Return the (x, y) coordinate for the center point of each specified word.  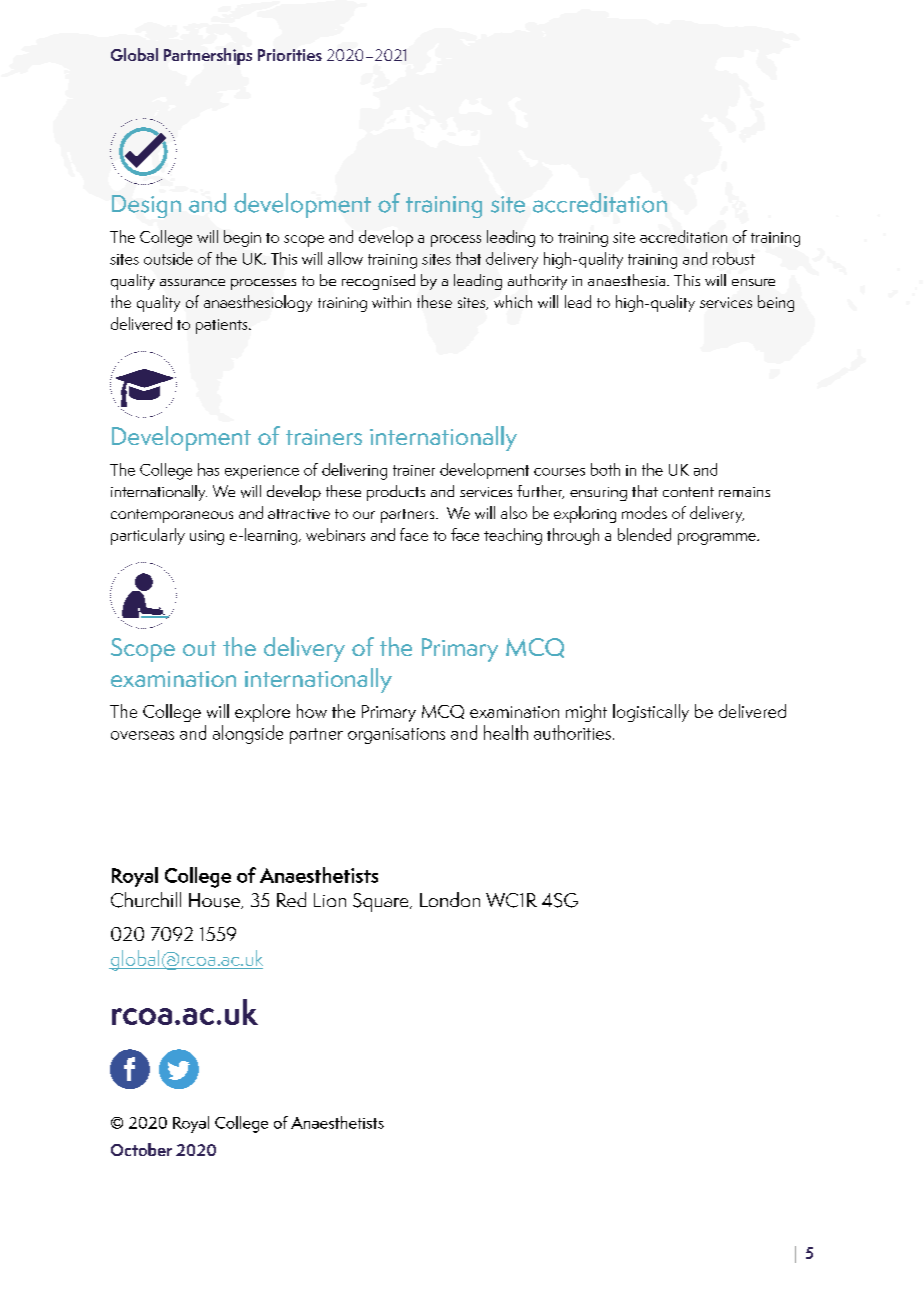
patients (223, 326)
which (513, 301)
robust (734, 258)
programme (718, 539)
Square (382, 902)
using (207, 537)
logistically (651, 713)
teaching (513, 536)
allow (345, 258)
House (215, 901)
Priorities (290, 55)
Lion (330, 900)
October (141, 1149)
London (450, 899)
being (776, 303)
